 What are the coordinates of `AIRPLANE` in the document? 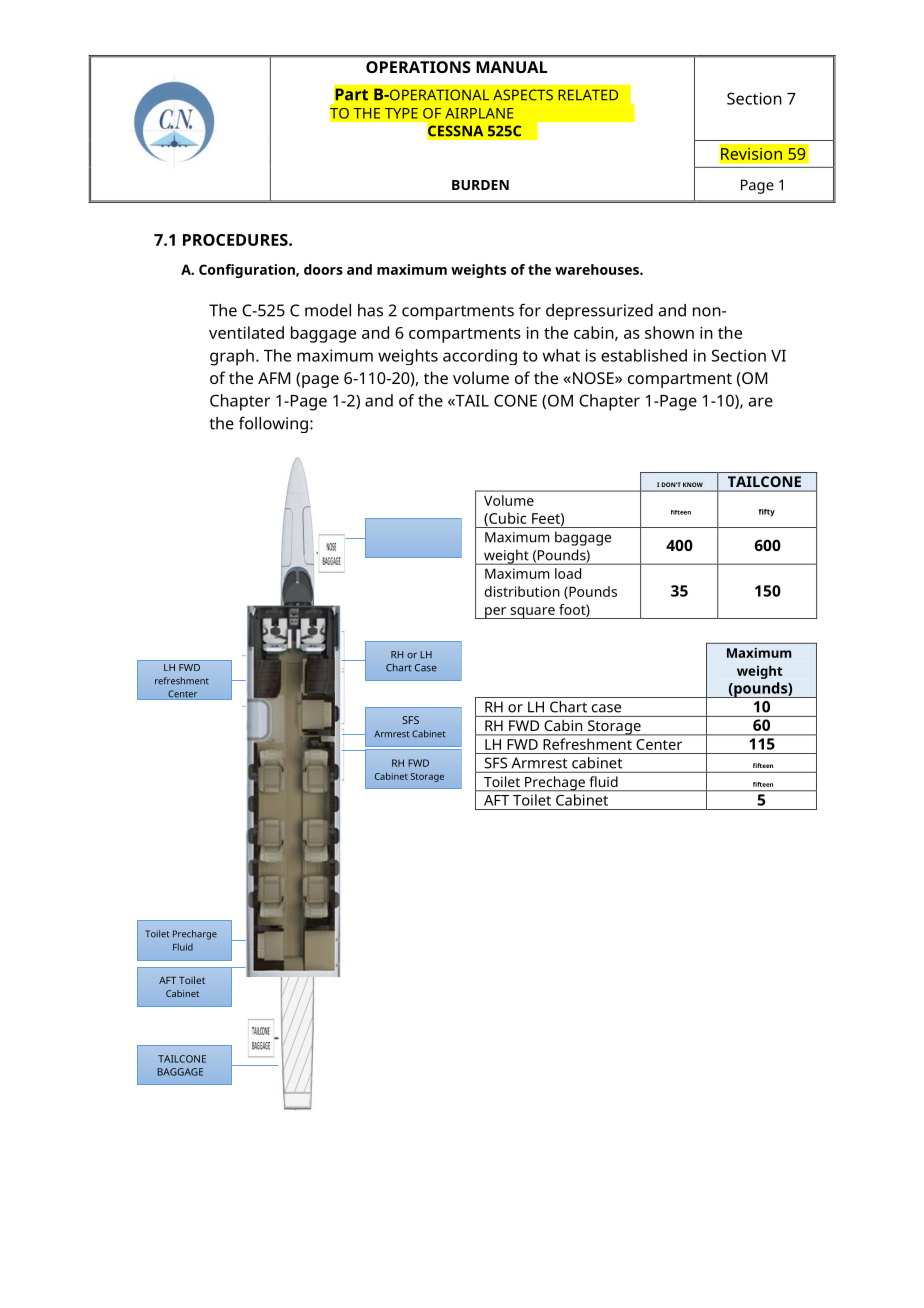 It's located at (479, 113).
